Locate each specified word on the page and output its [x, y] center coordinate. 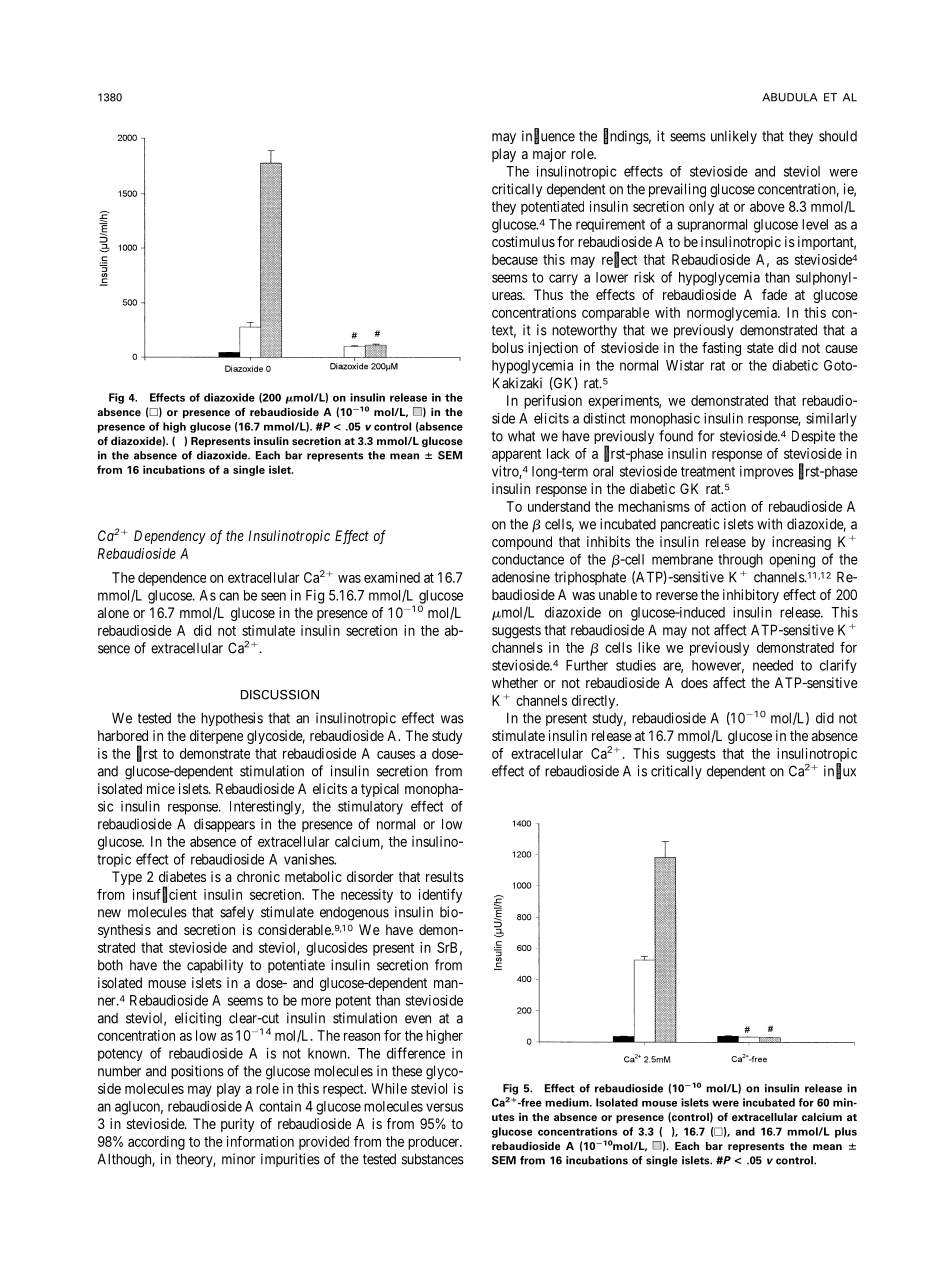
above [767, 206]
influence [548, 136]
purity [237, 1125]
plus [846, 1132]
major [549, 155]
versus [444, 1107]
